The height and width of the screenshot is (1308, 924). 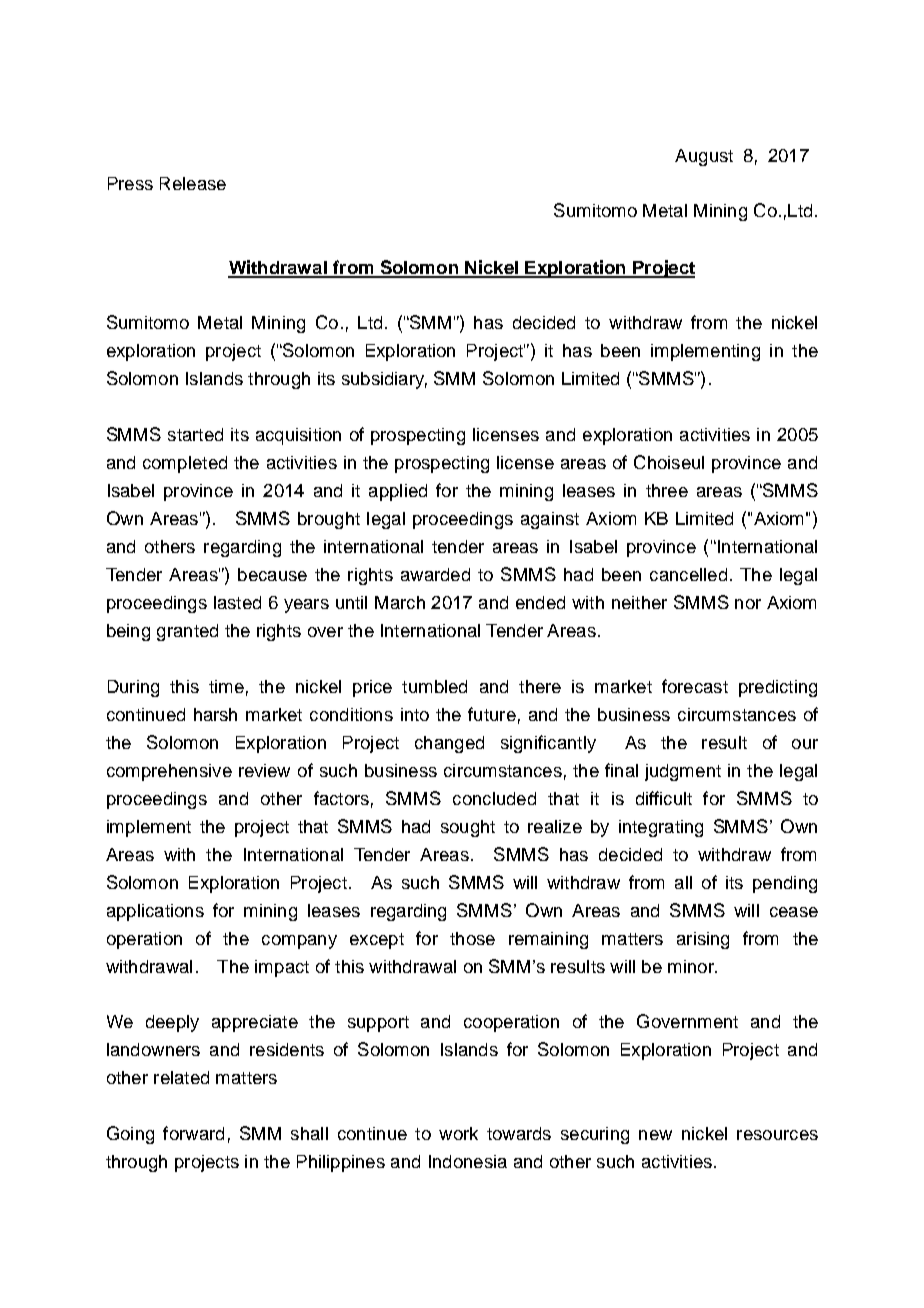 What do you see at coordinates (695, 686) in the screenshot?
I see `forecast` at bounding box center [695, 686].
